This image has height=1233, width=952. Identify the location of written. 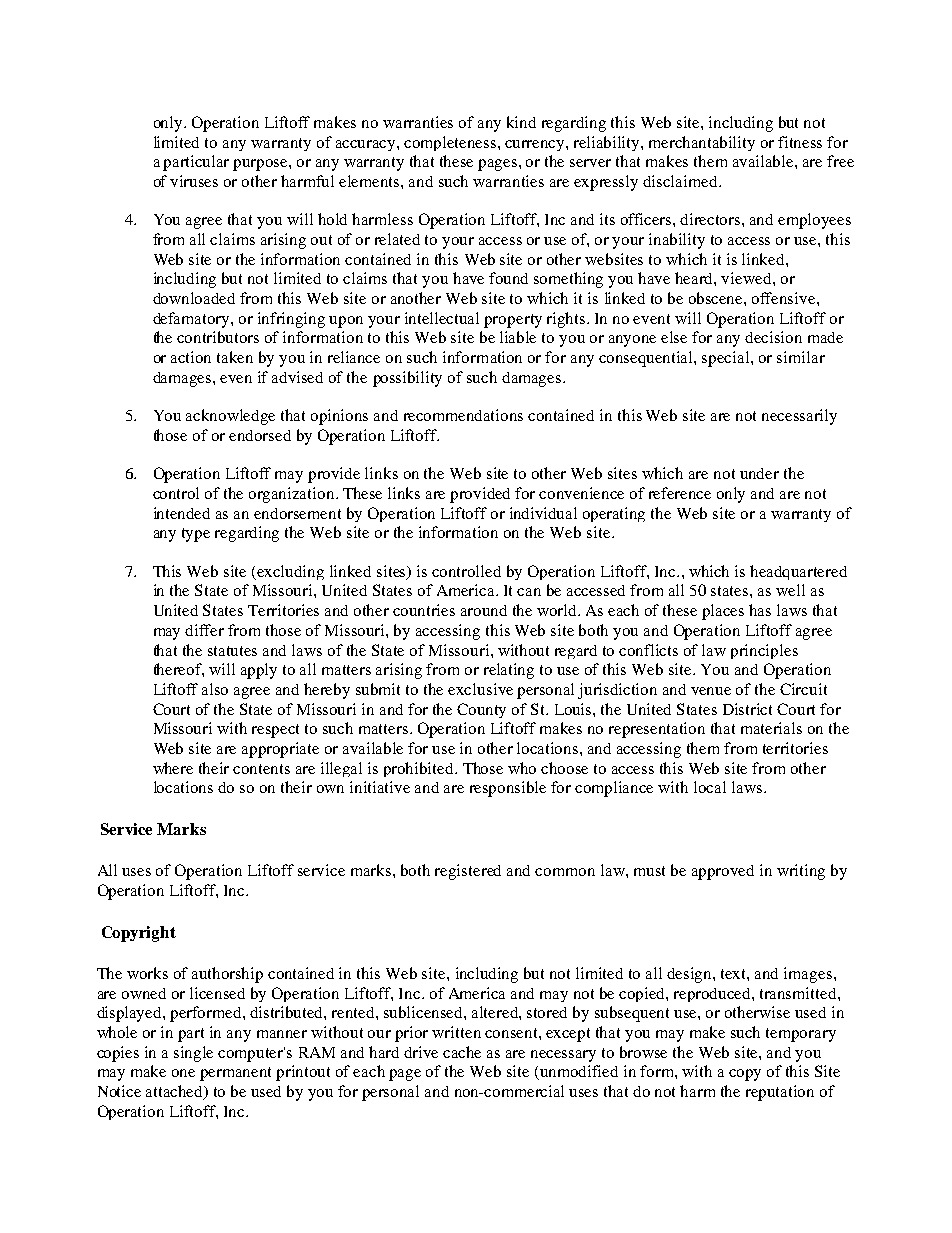
(456, 1032).
